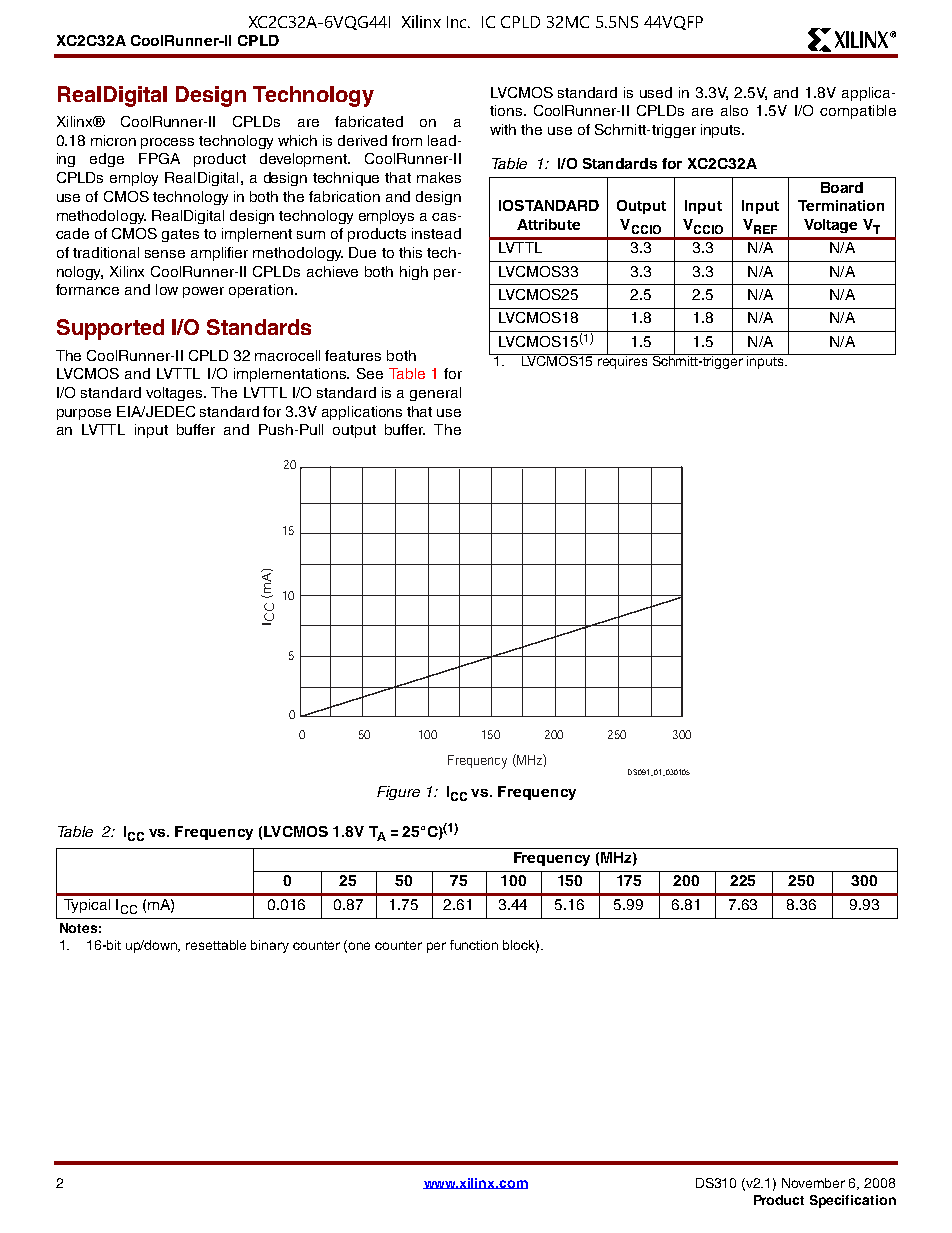  What do you see at coordinates (474, 945) in the document?
I see `function` at bounding box center [474, 945].
